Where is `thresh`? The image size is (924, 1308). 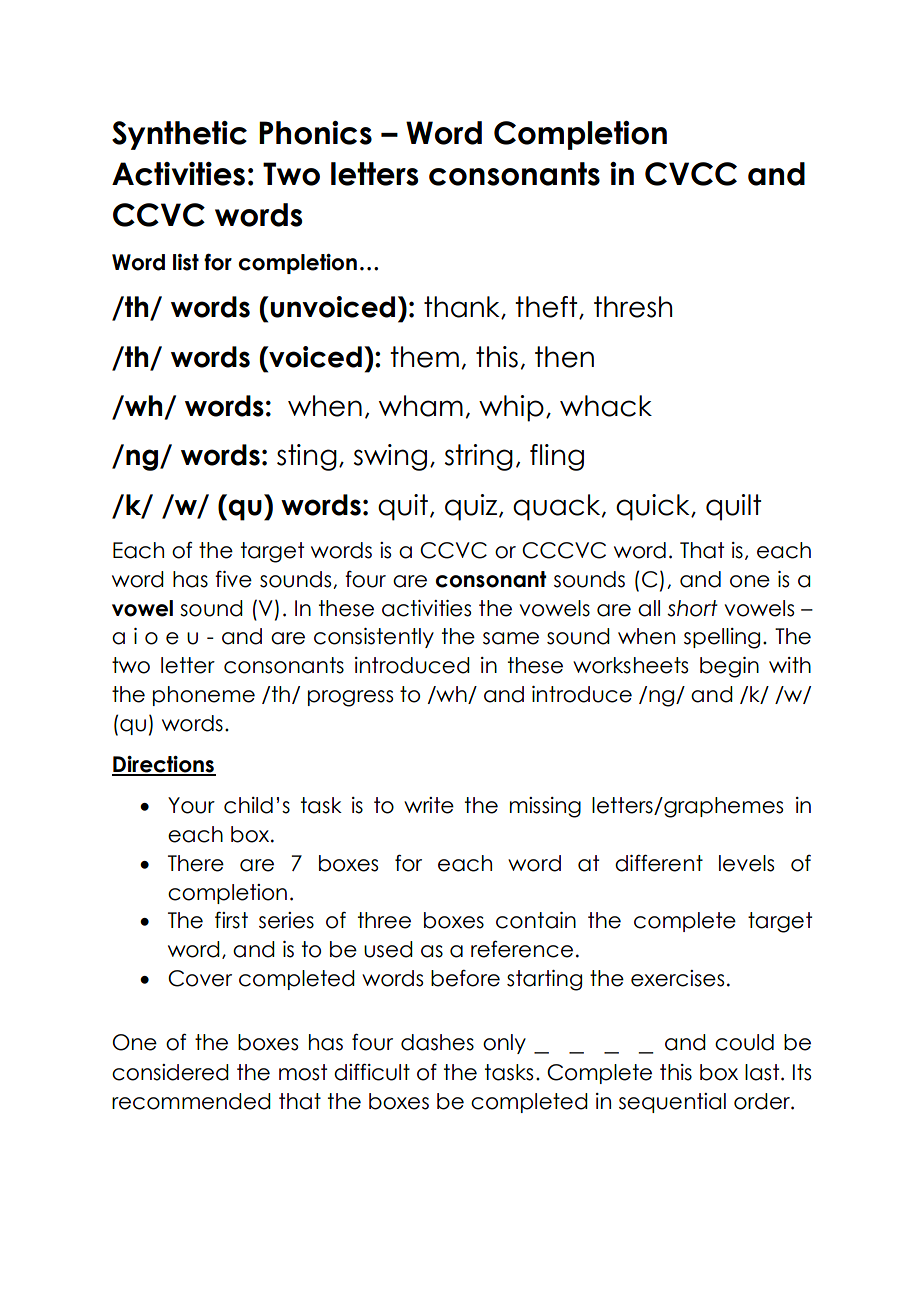
thresh is located at coordinates (633, 307).
